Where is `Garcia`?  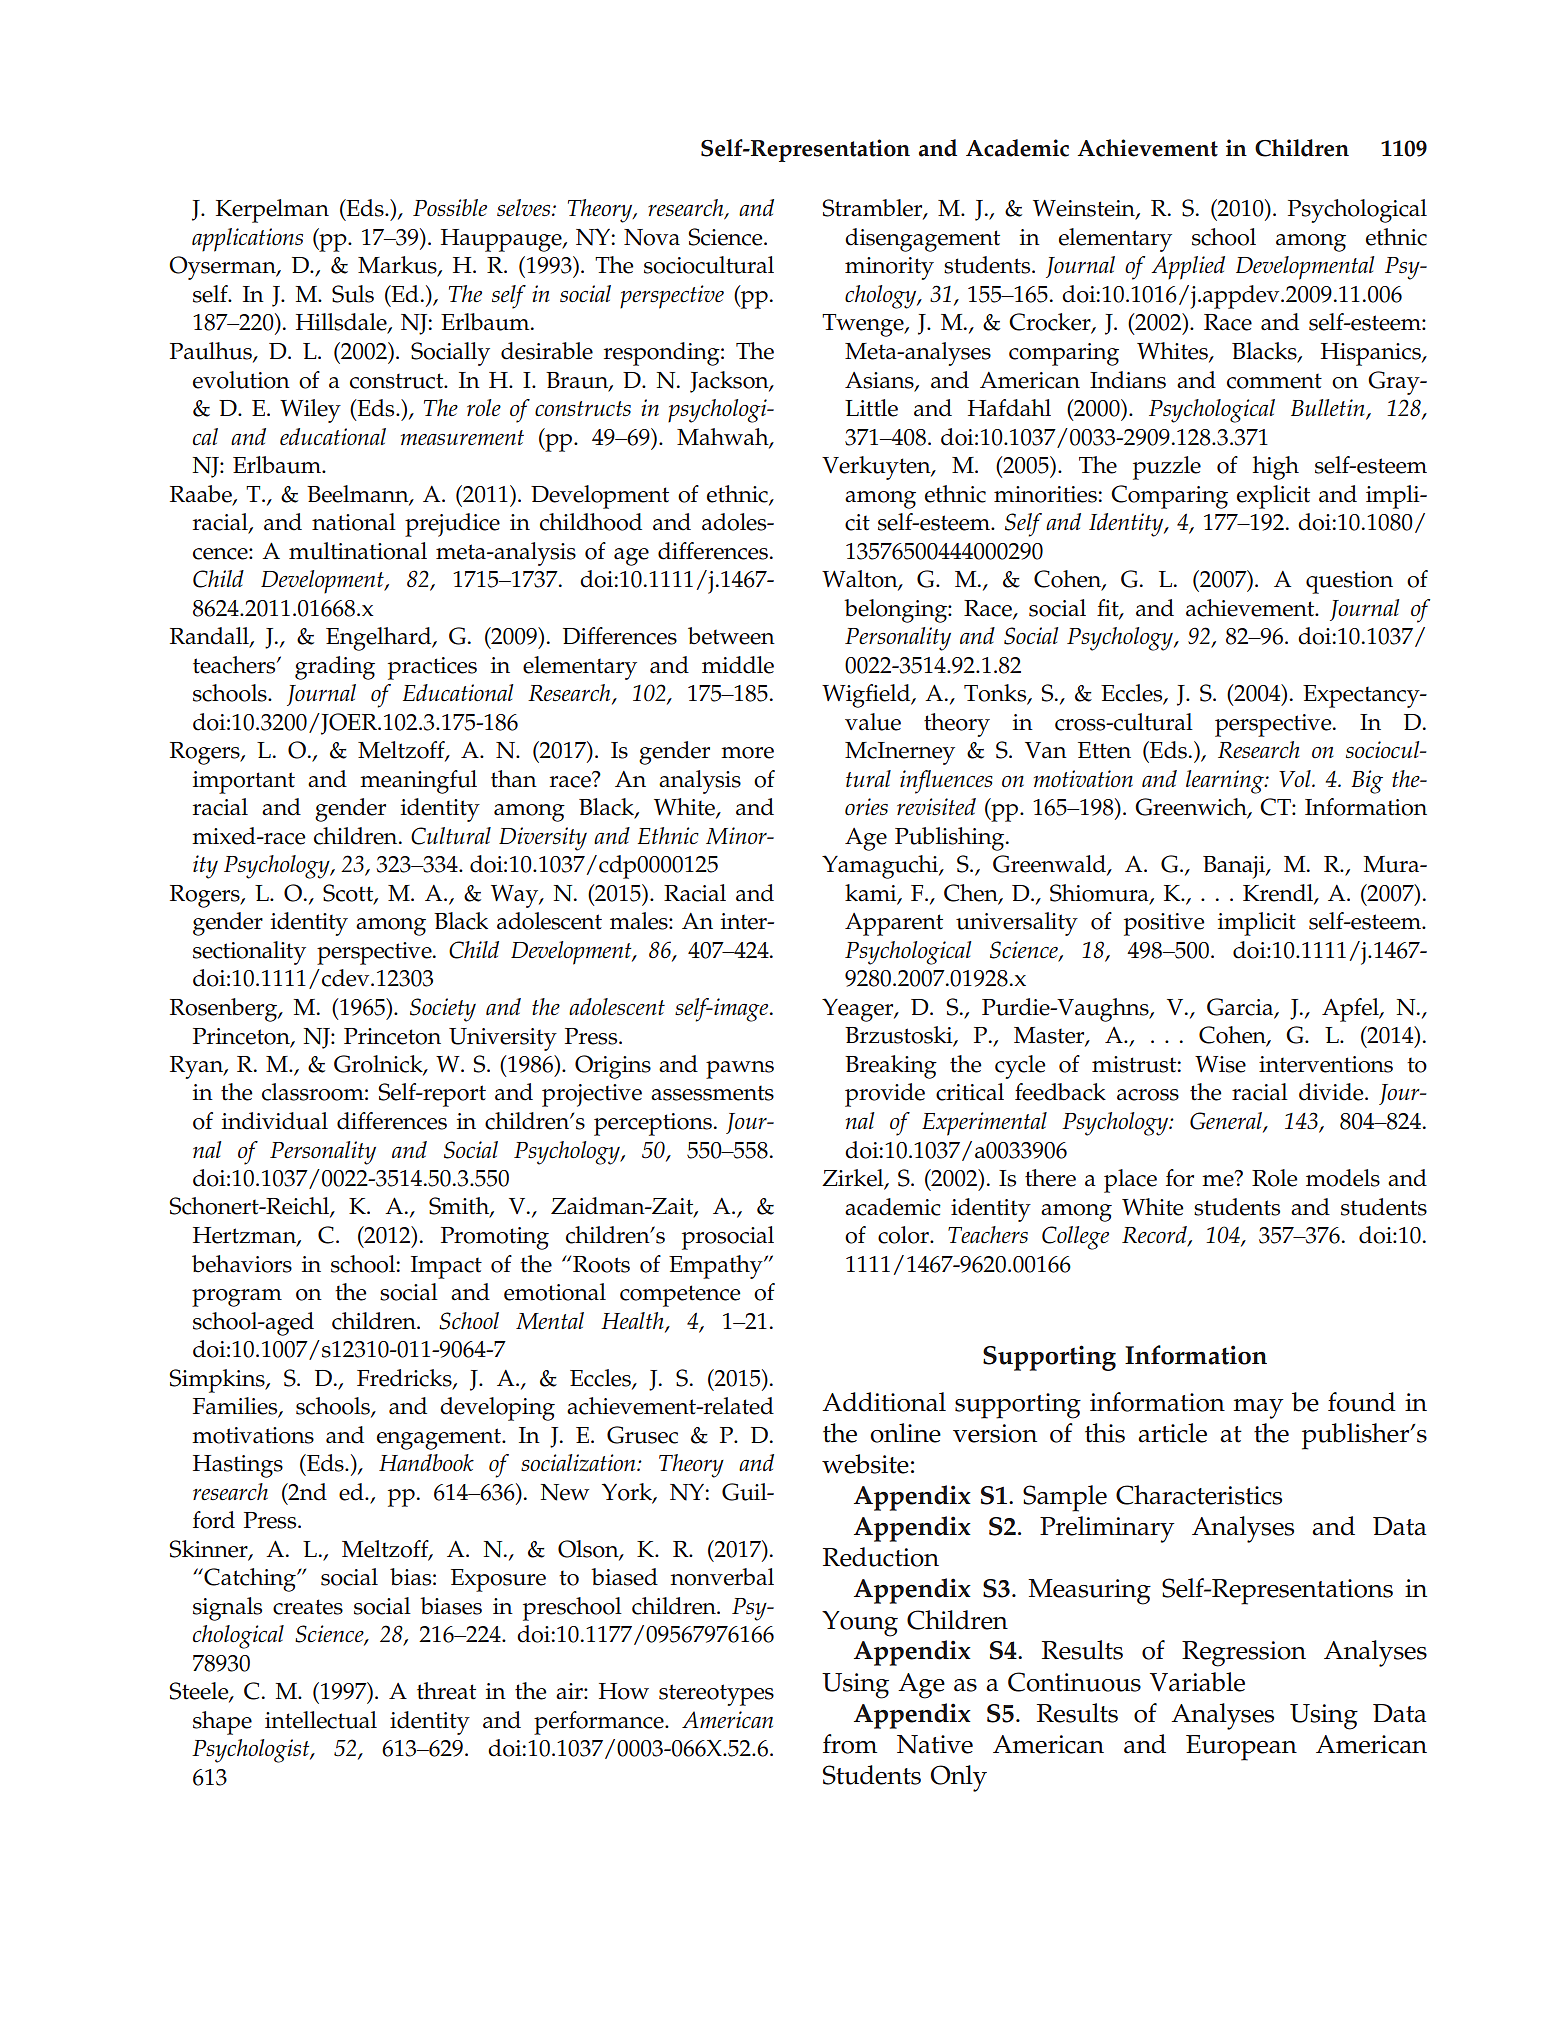
Garcia is located at coordinates (1241, 1008).
